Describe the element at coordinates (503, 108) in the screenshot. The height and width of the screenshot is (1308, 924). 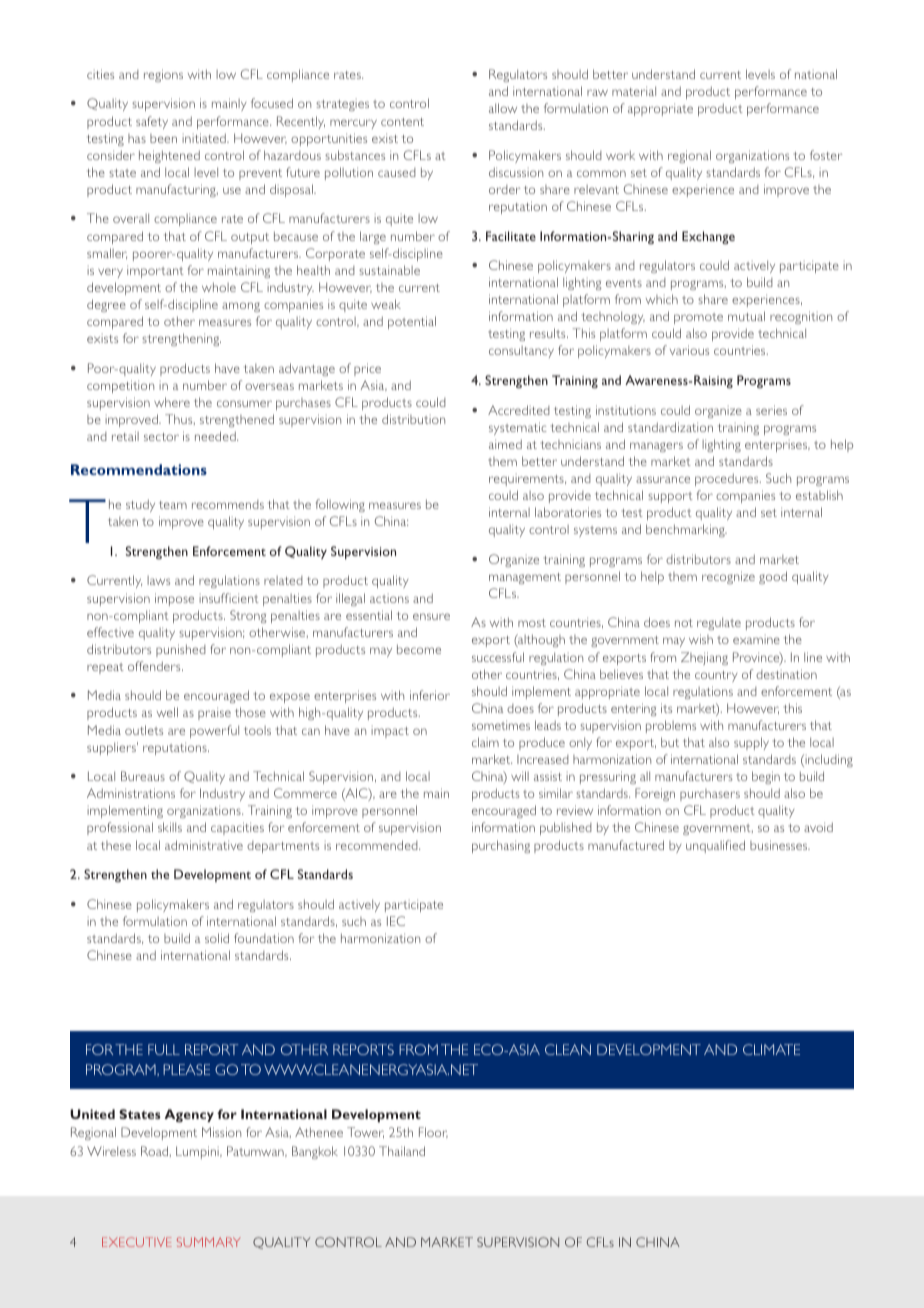
I see `allow` at that location.
